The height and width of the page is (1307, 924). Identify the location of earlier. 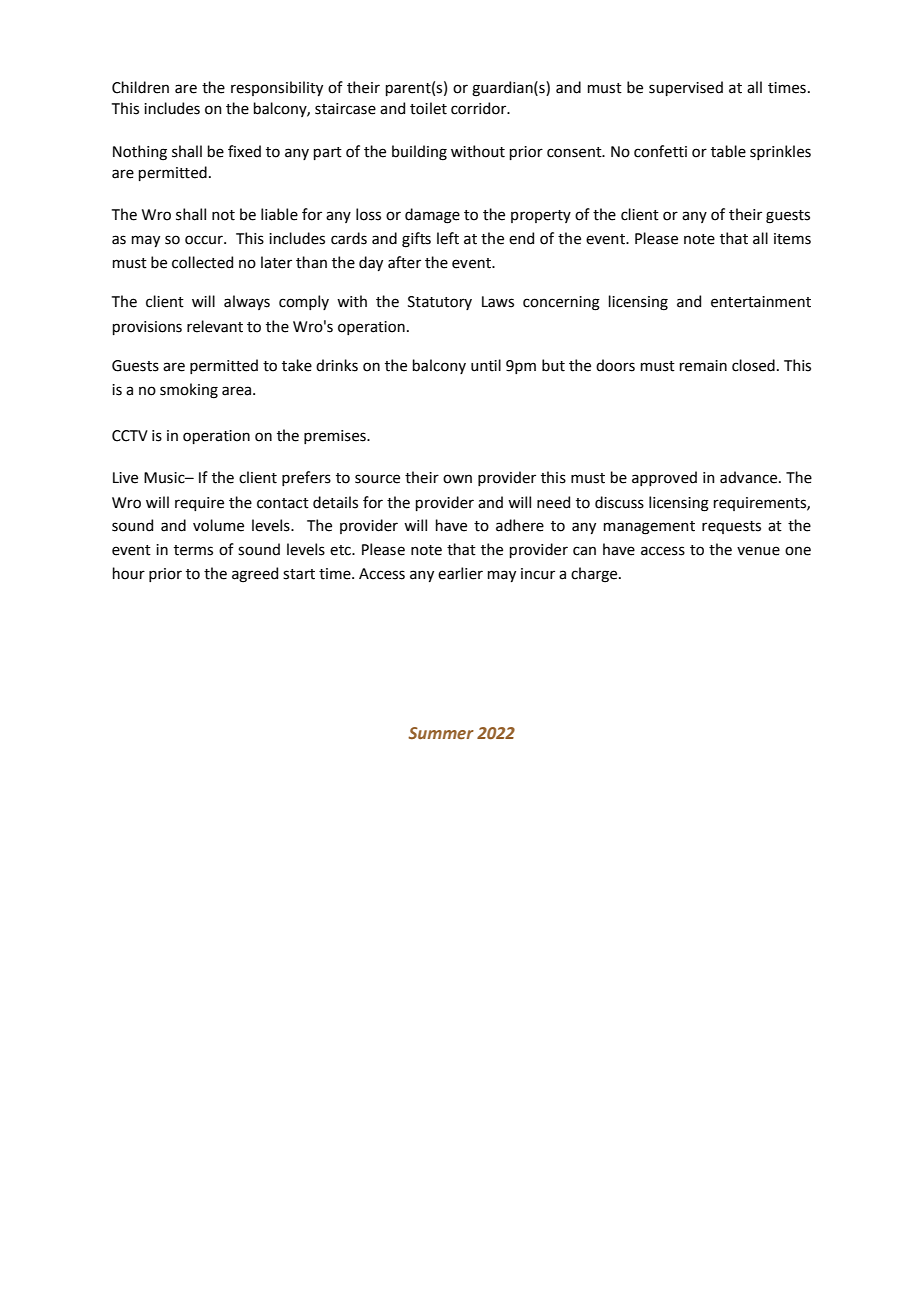
(460, 573).
